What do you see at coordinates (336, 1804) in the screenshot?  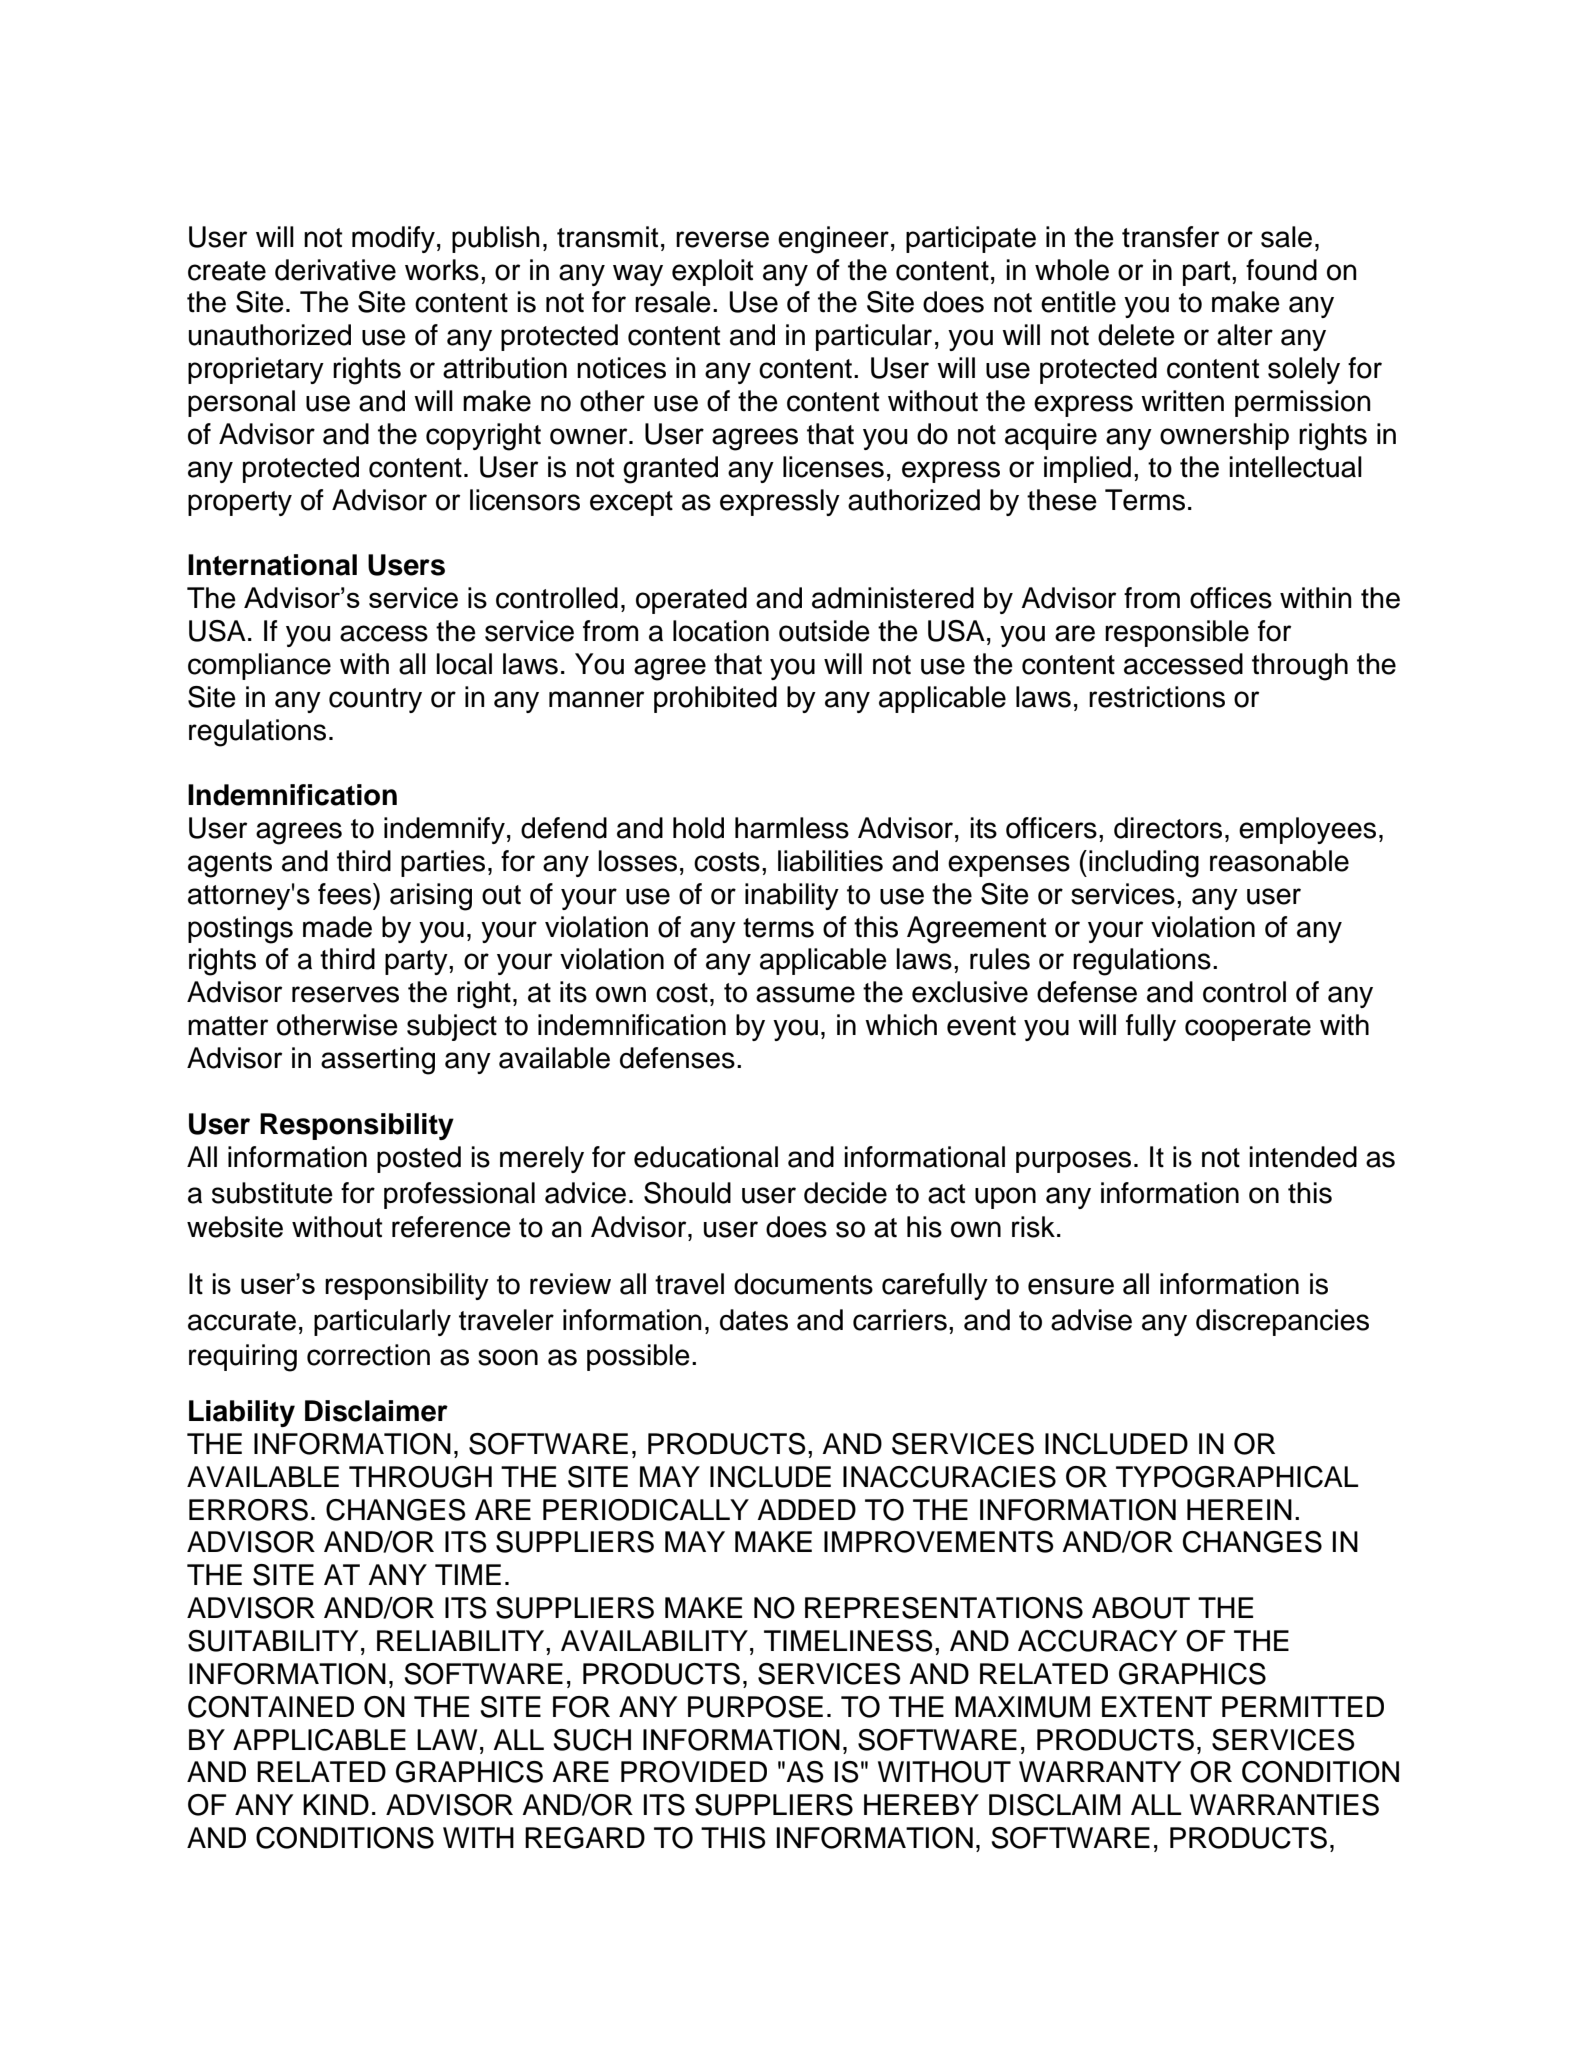 I see `KIND` at bounding box center [336, 1804].
